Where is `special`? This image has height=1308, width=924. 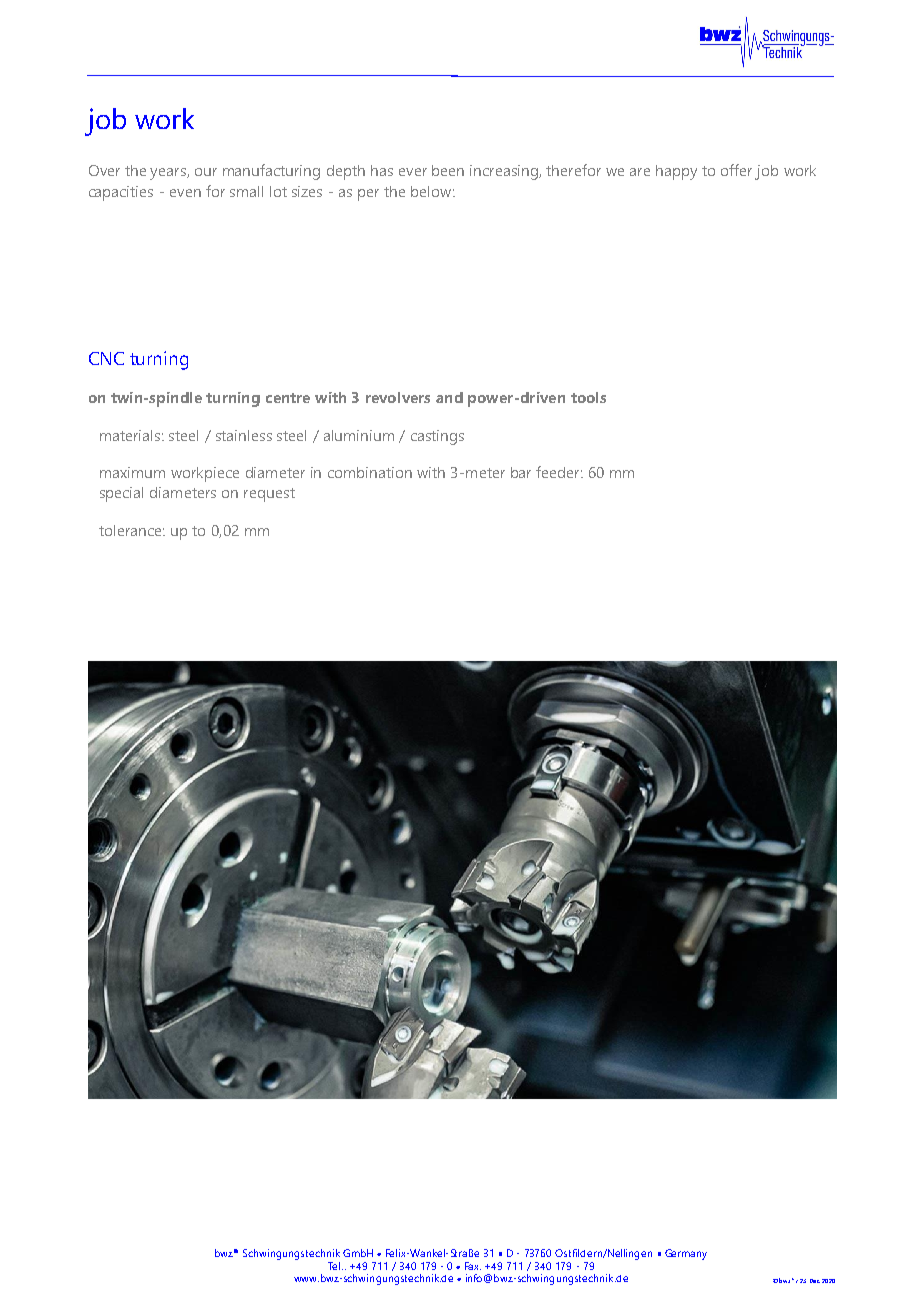 special is located at coordinates (121, 494).
